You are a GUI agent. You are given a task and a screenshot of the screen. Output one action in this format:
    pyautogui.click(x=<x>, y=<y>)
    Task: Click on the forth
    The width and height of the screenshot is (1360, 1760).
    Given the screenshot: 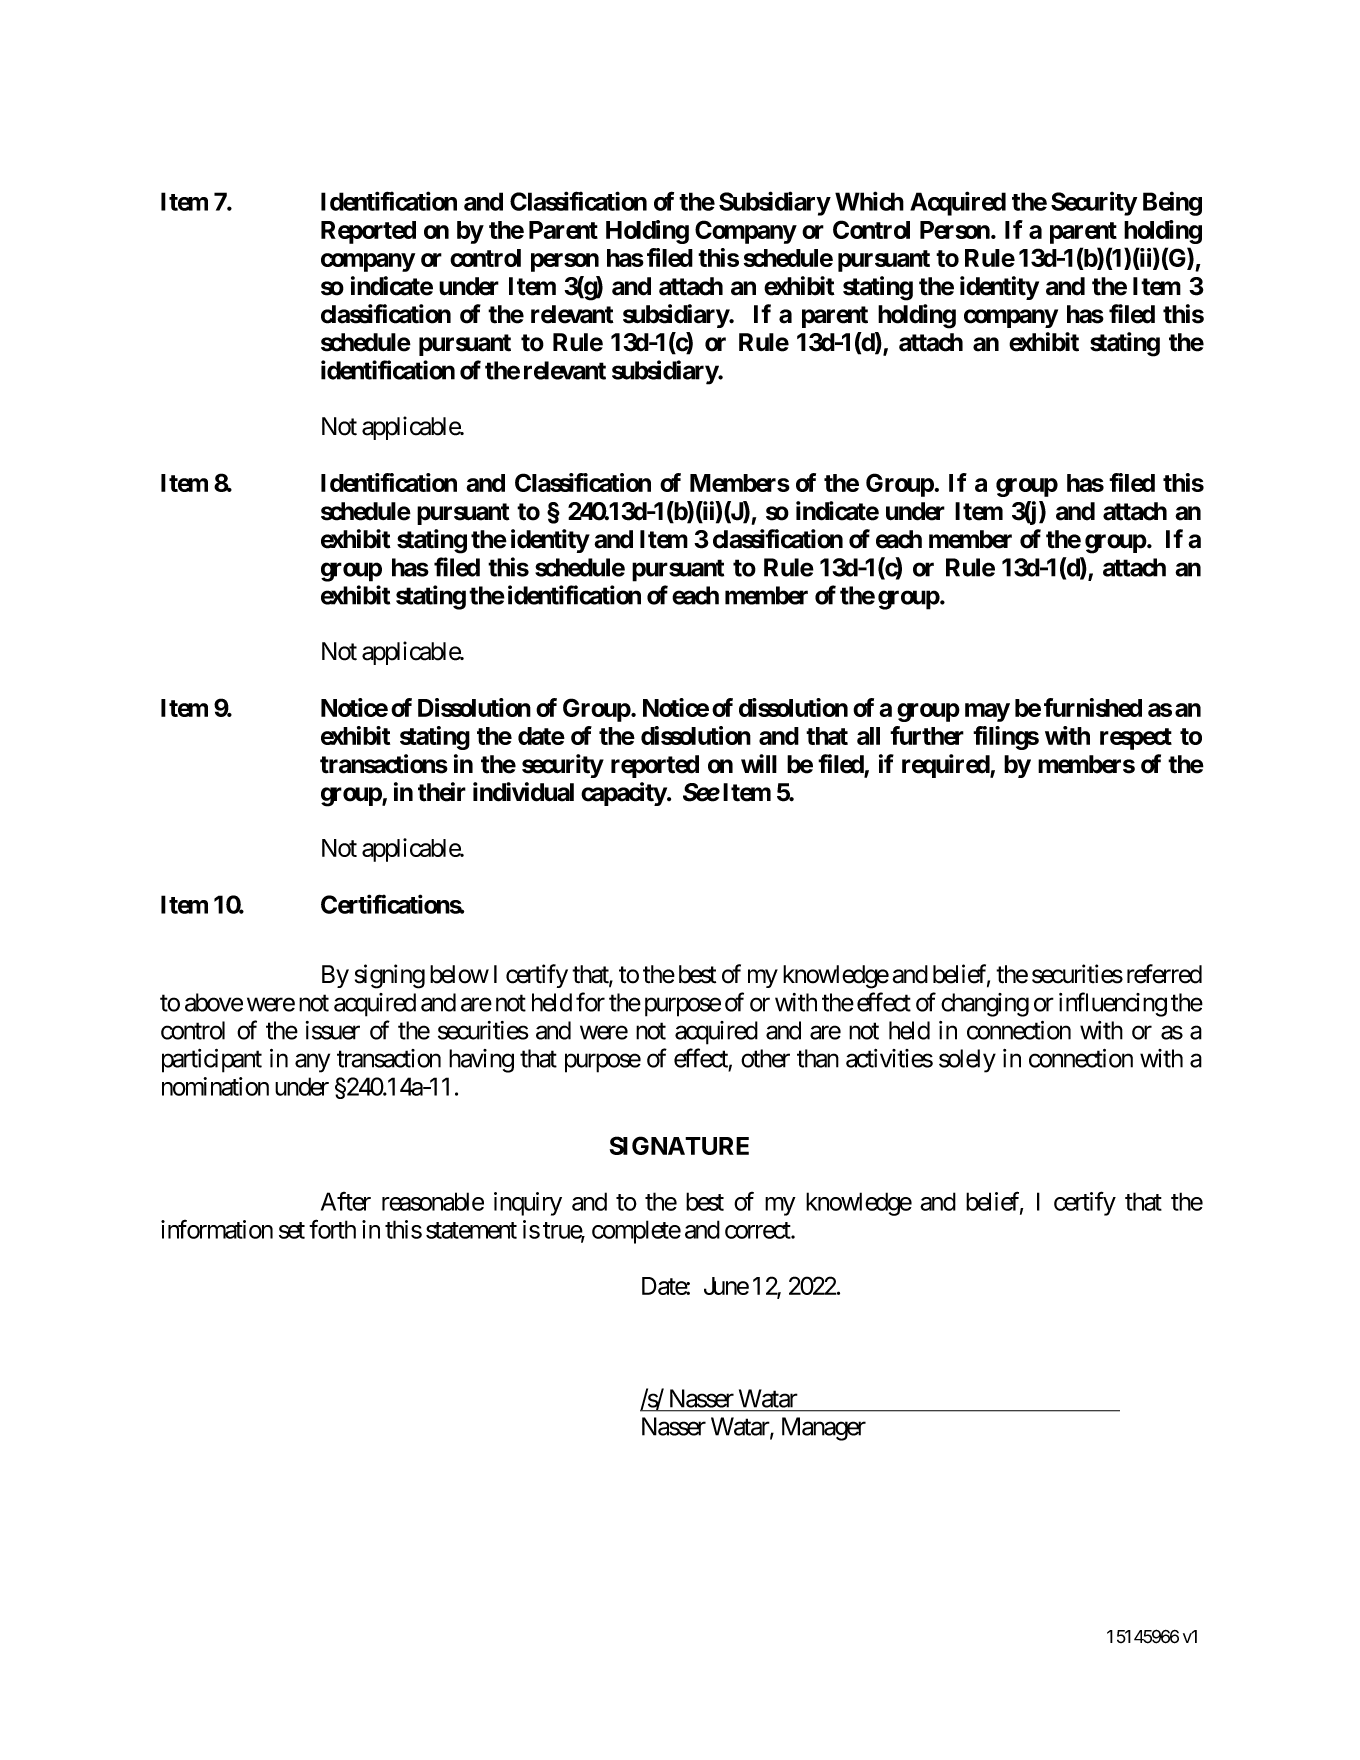 What is the action you would take?
    pyautogui.click(x=332, y=1229)
